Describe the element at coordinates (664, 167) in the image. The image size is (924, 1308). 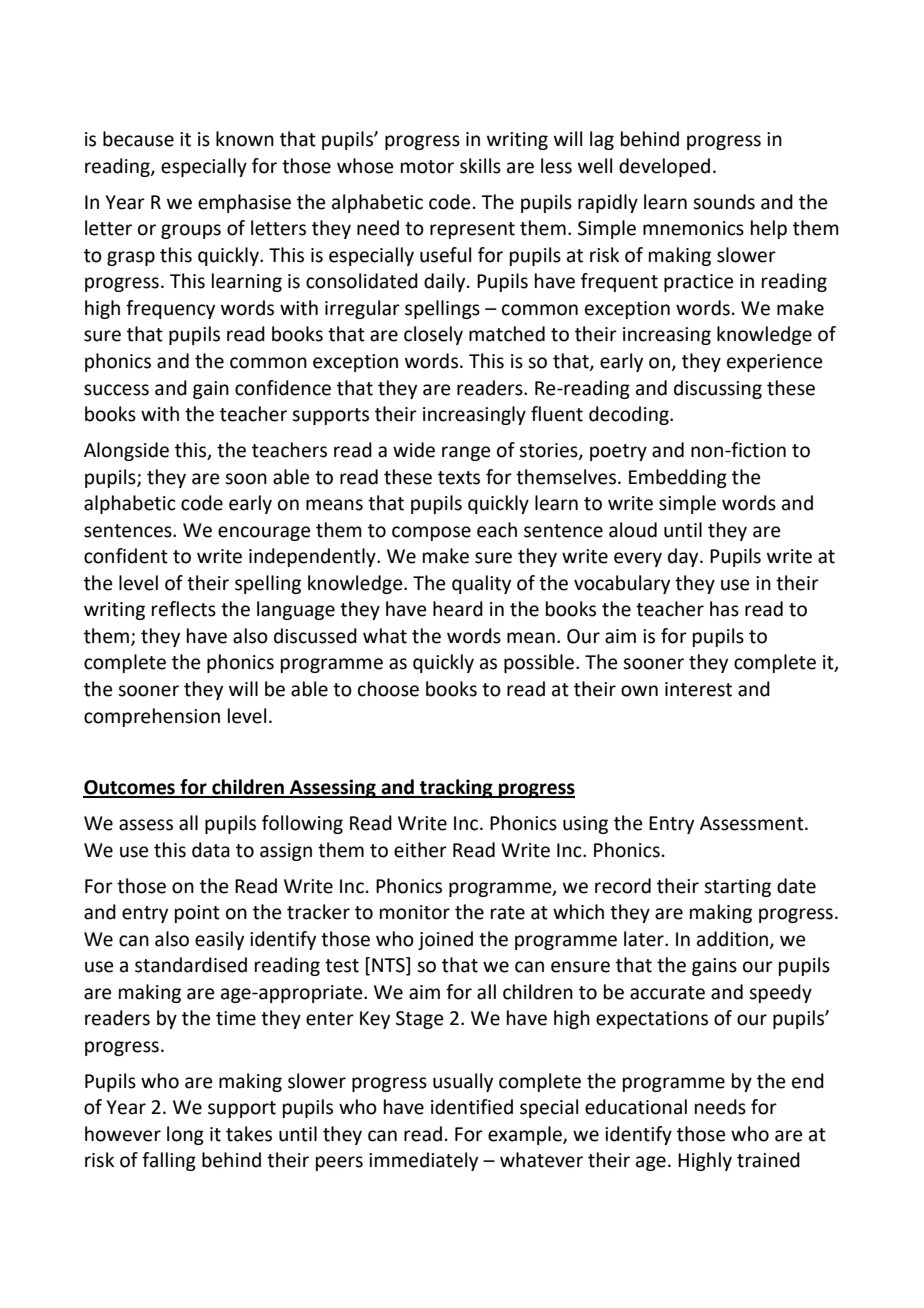
I see `developed` at that location.
